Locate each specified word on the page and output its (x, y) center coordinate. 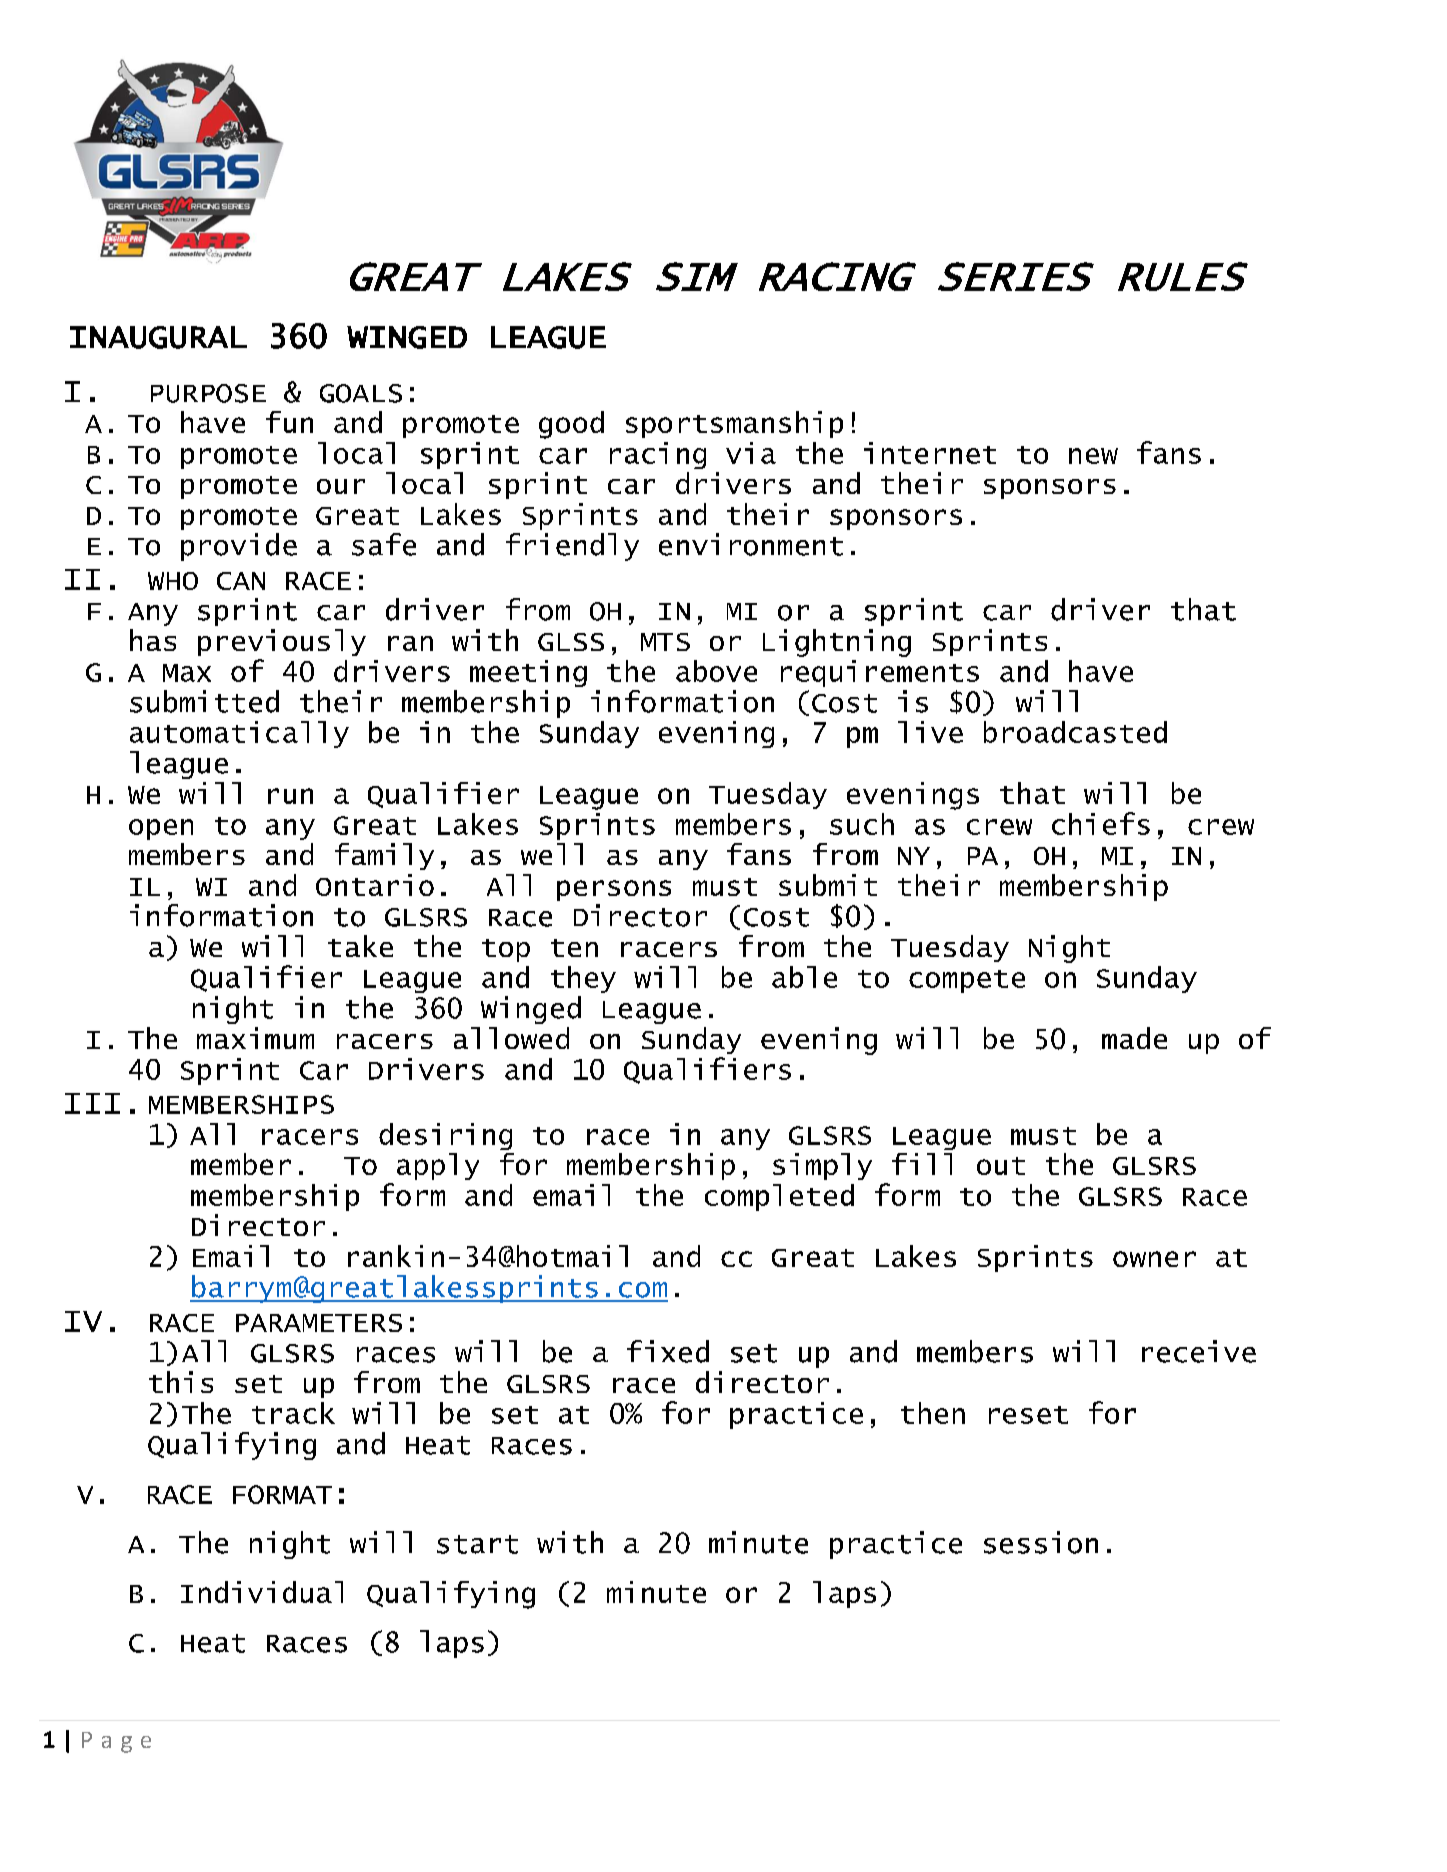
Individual (262, 1592)
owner (1154, 1259)
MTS (665, 642)
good (571, 425)
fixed (668, 1351)
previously (282, 642)
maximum (255, 1038)
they (583, 979)
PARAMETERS (319, 1323)
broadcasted (1075, 732)
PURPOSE (208, 393)
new (1093, 456)
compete (967, 981)
